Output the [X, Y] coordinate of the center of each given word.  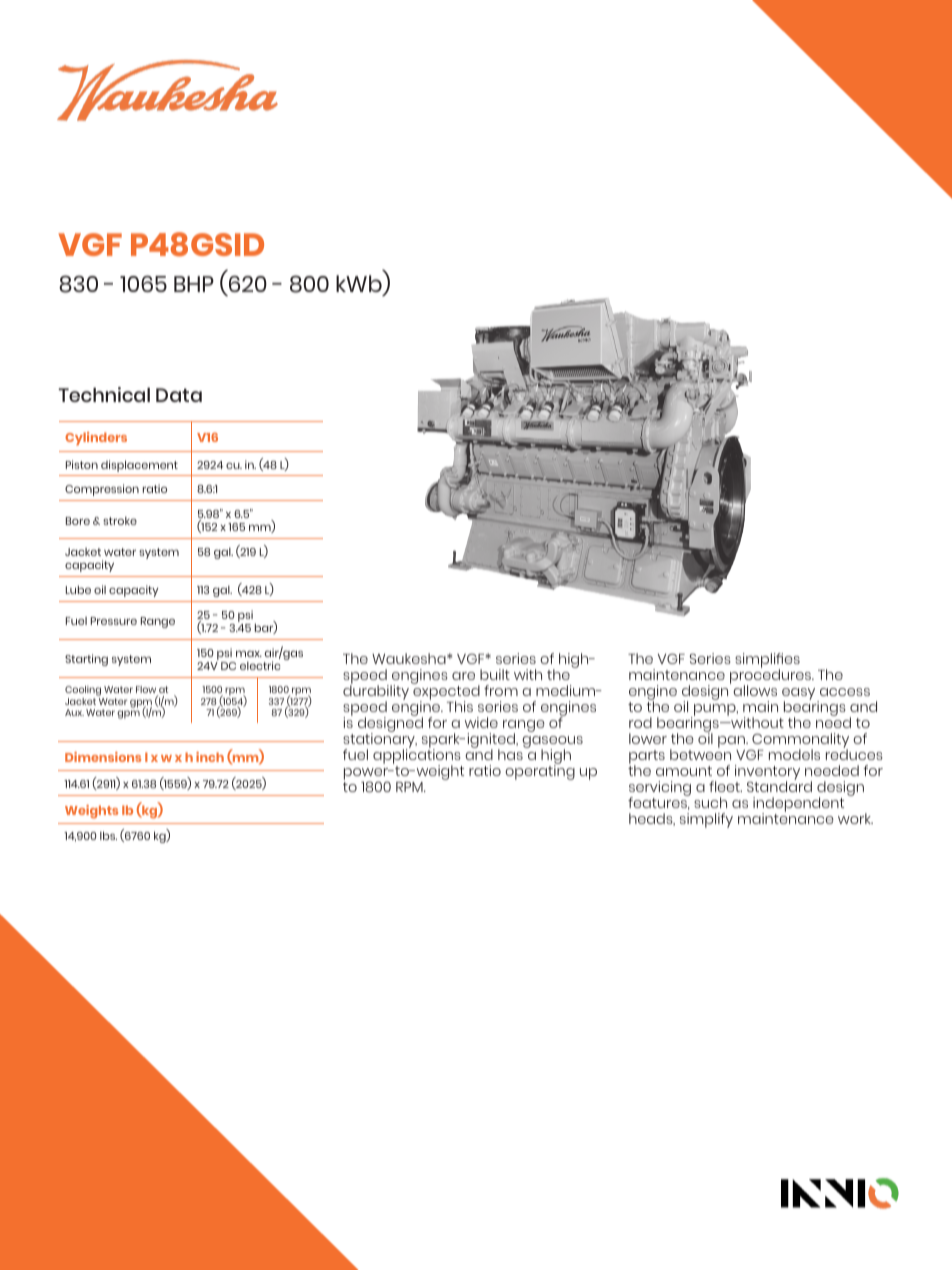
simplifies [767, 661]
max [249, 653]
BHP [194, 284]
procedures [772, 676]
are [463, 676]
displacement [139, 466]
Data [179, 395]
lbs [108, 835]
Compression [102, 490]
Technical [104, 394]
